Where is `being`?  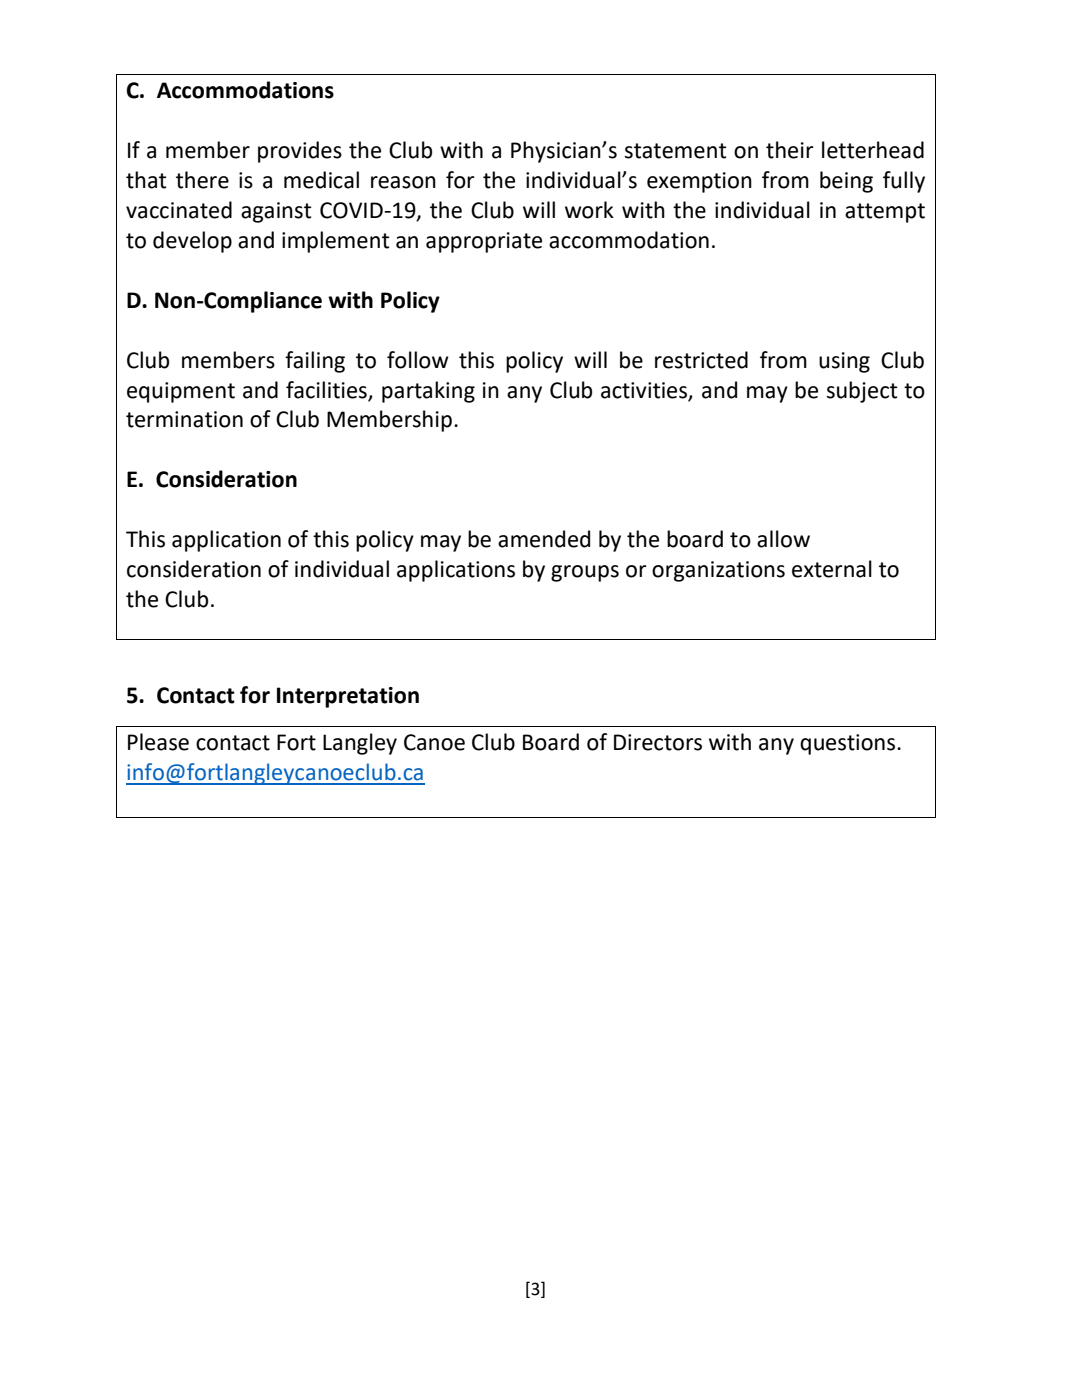
being is located at coordinates (846, 182).
